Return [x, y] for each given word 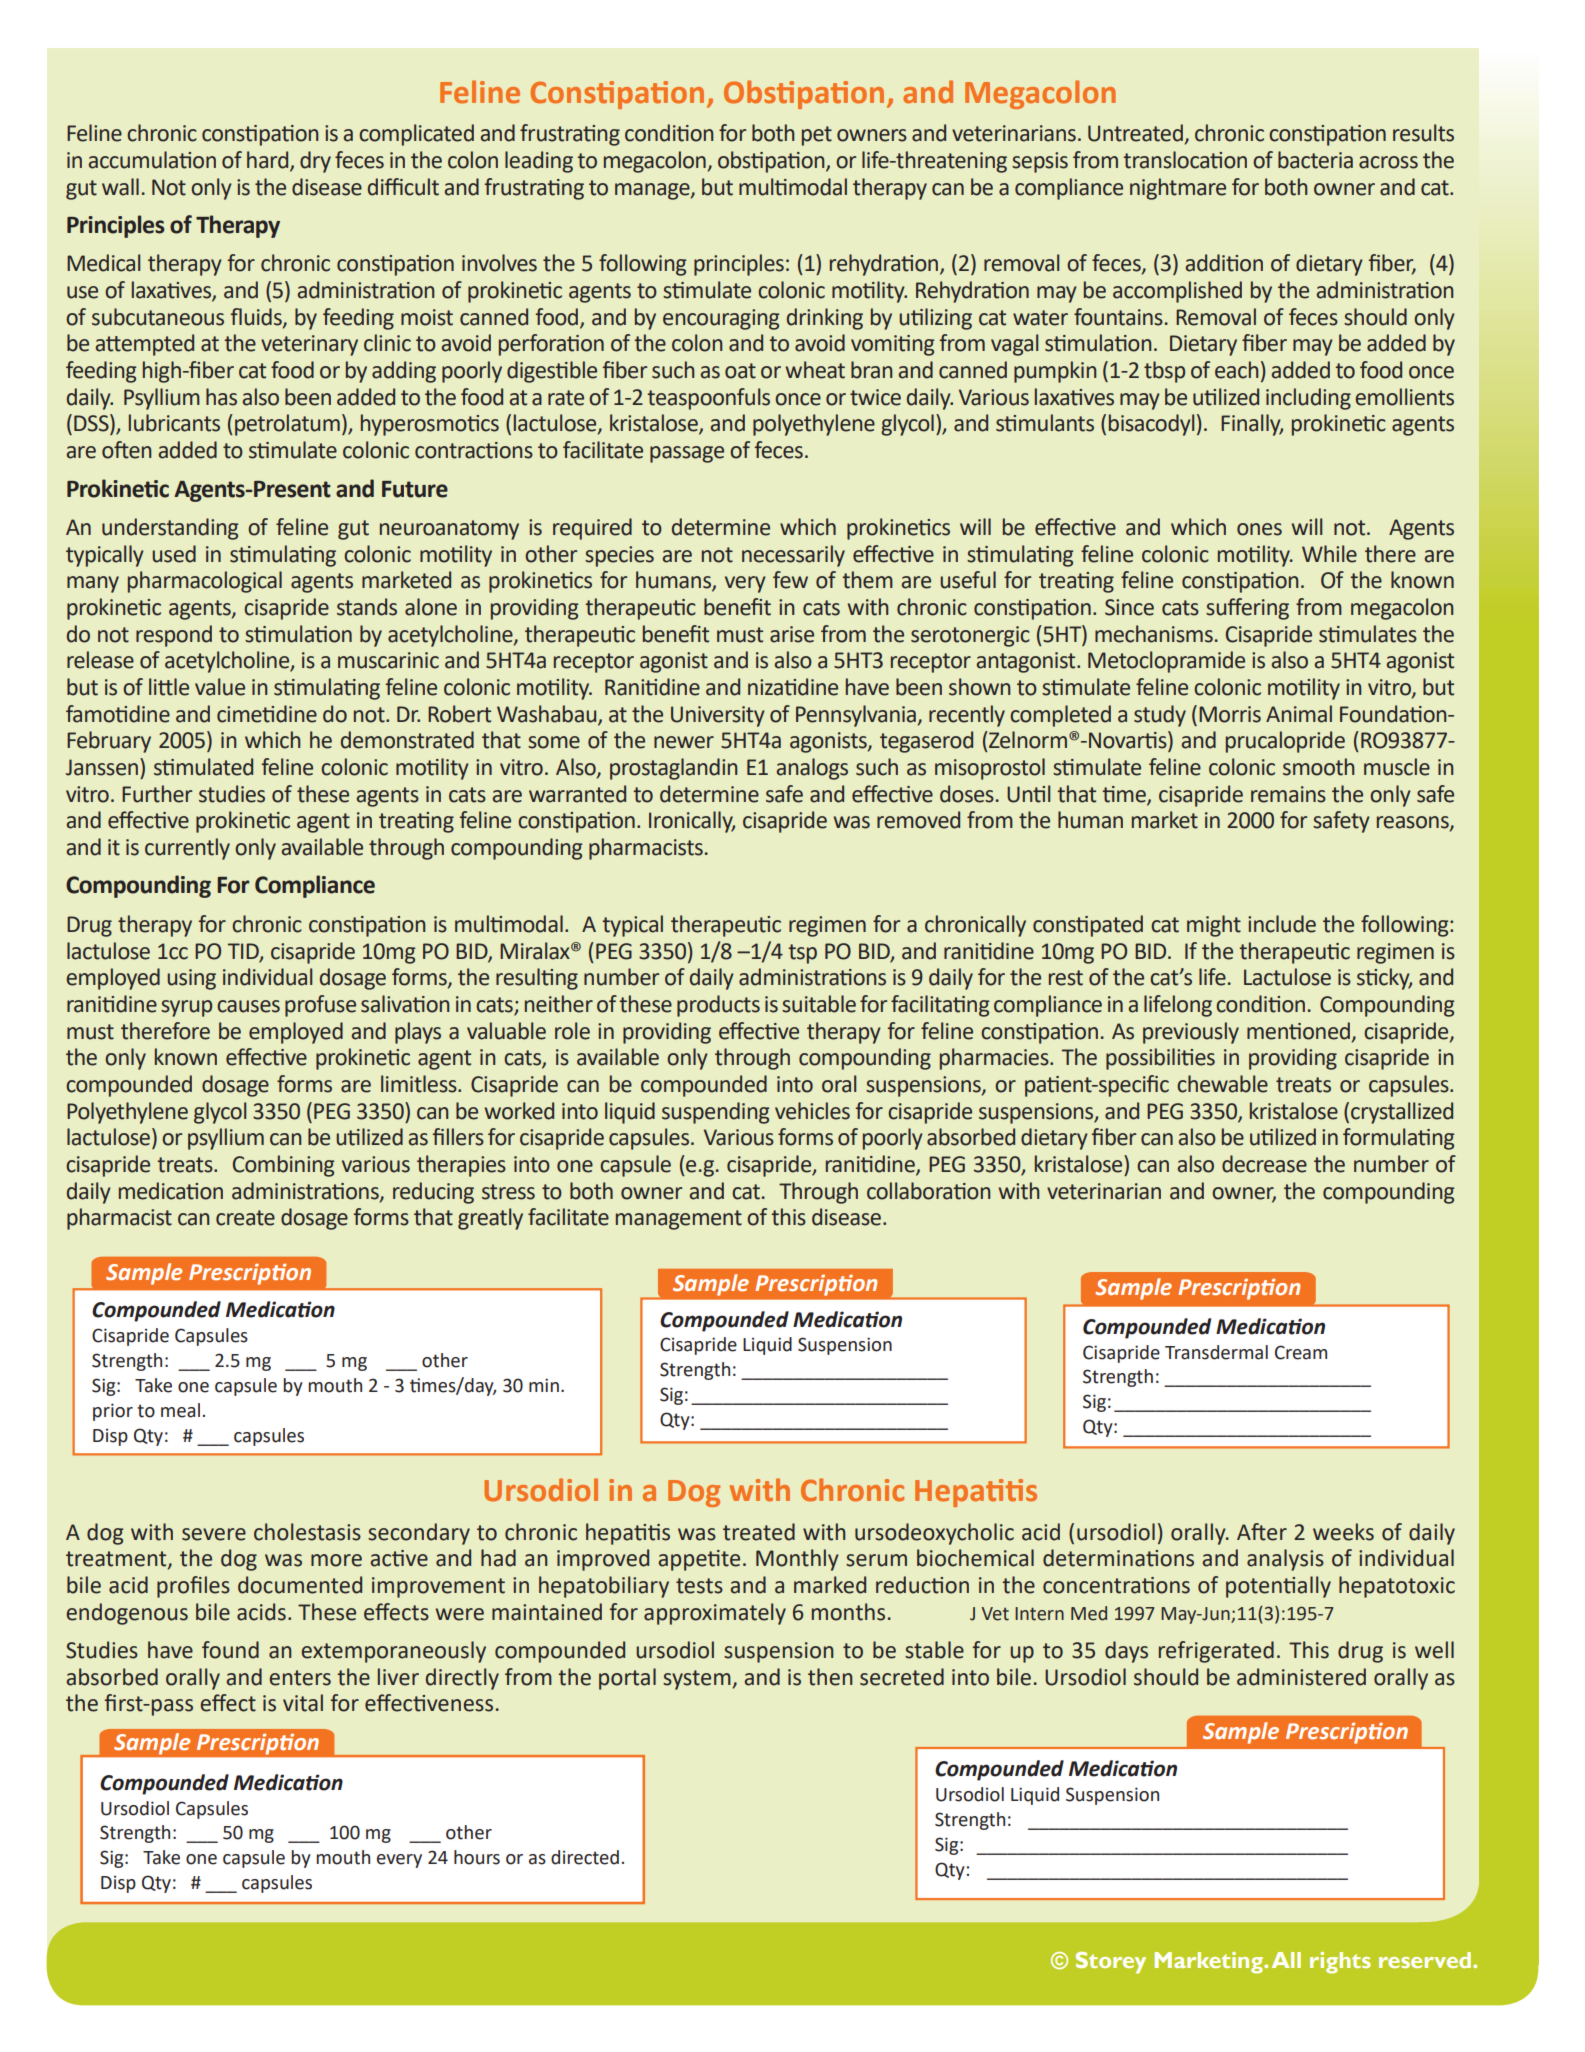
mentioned [1298, 1031]
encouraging [721, 319]
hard [269, 161]
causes [248, 1006]
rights [1340, 1963]
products [718, 1006]
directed [585, 1857]
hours [477, 1857]
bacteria [1315, 160]
